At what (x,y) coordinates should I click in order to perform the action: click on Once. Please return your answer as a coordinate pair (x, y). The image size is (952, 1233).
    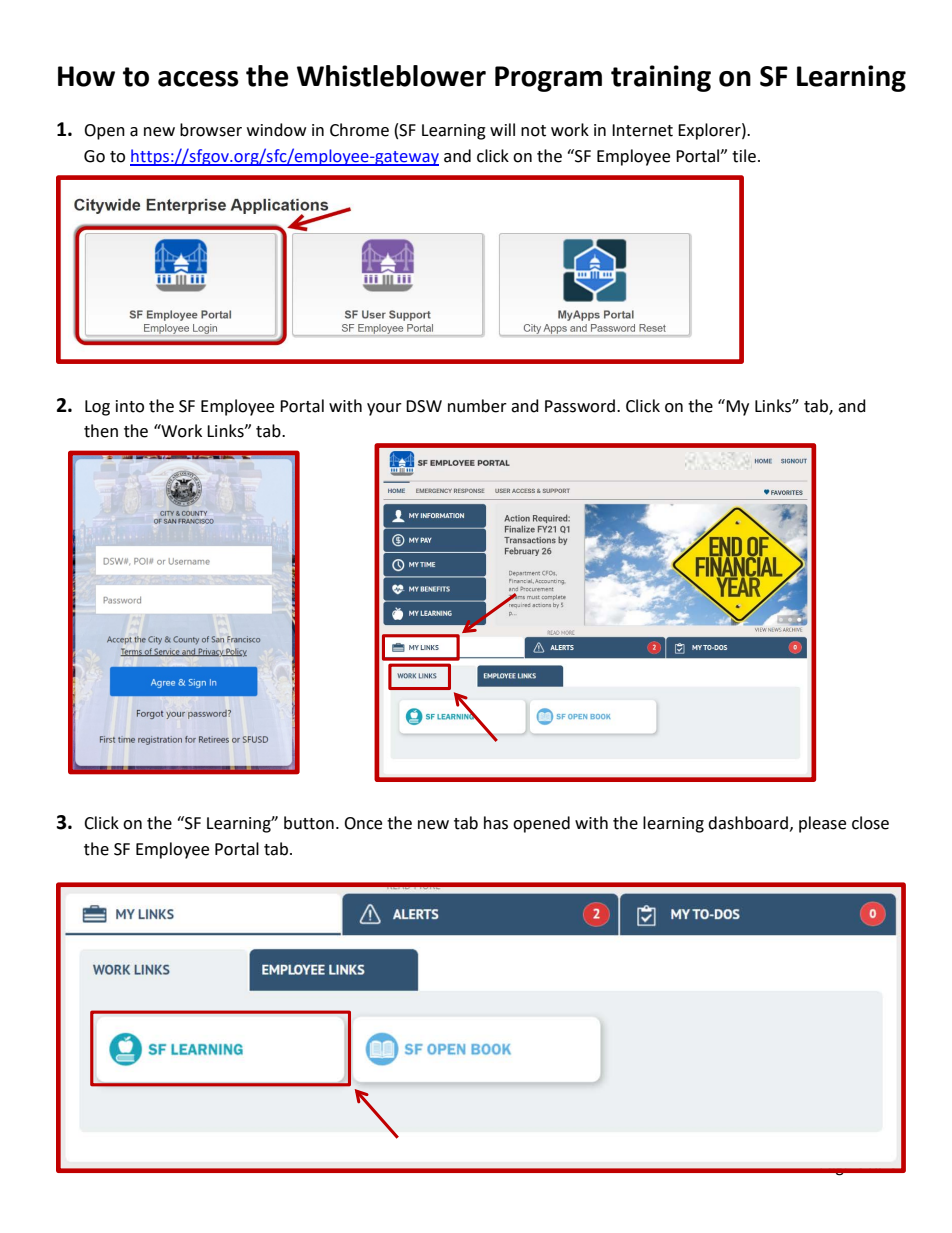
    Looking at the image, I should click on (363, 823).
